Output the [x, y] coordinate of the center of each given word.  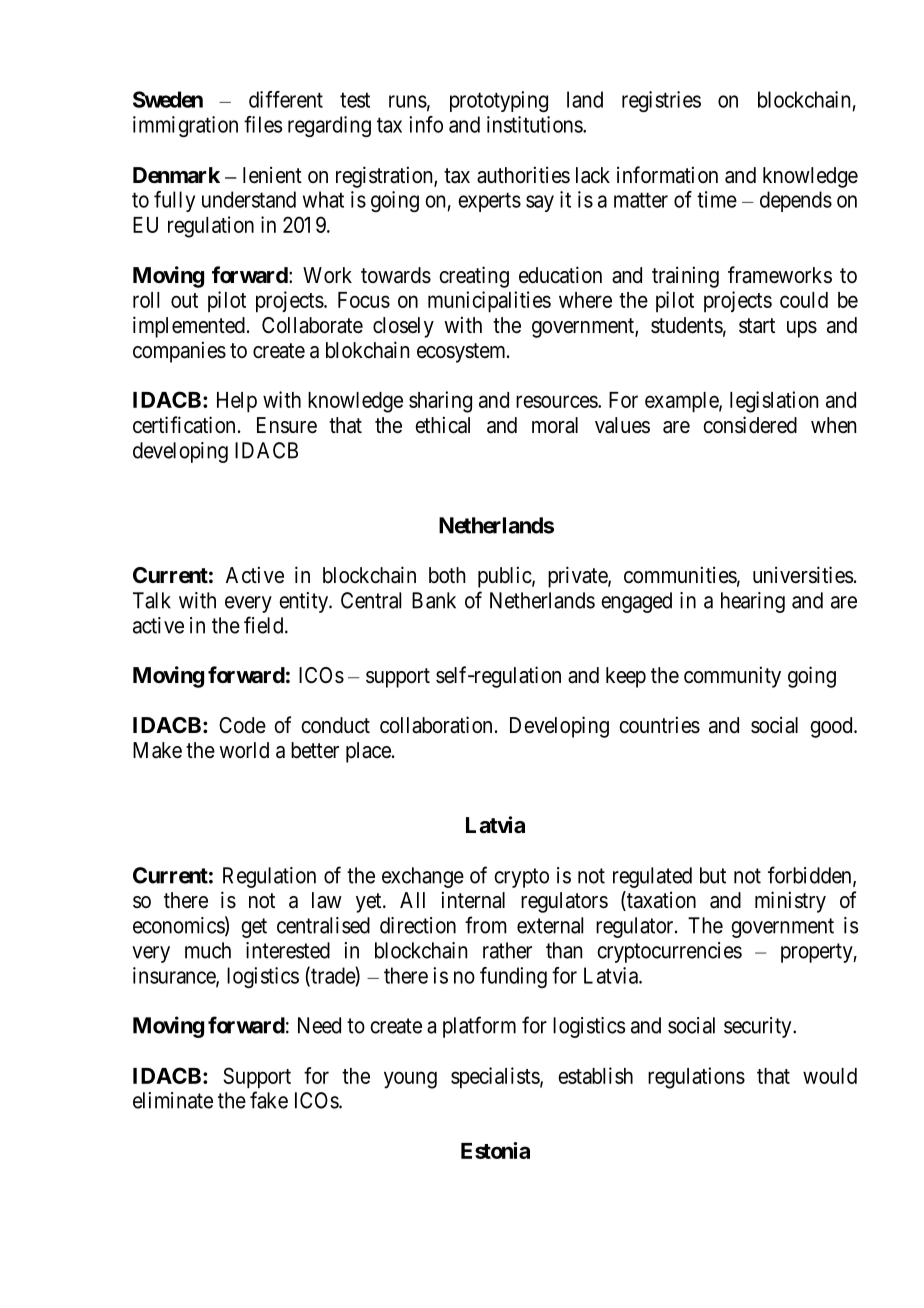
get [254, 928]
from [486, 925]
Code [242, 725]
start [757, 326]
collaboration [436, 725]
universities [803, 575]
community [732, 677]
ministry [790, 902]
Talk [152, 600]
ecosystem [462, 353]
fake [269, 1100]
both [447, 575]
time [717, 199]
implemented [189, 327]
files [263, 124]
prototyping [499, 101]
